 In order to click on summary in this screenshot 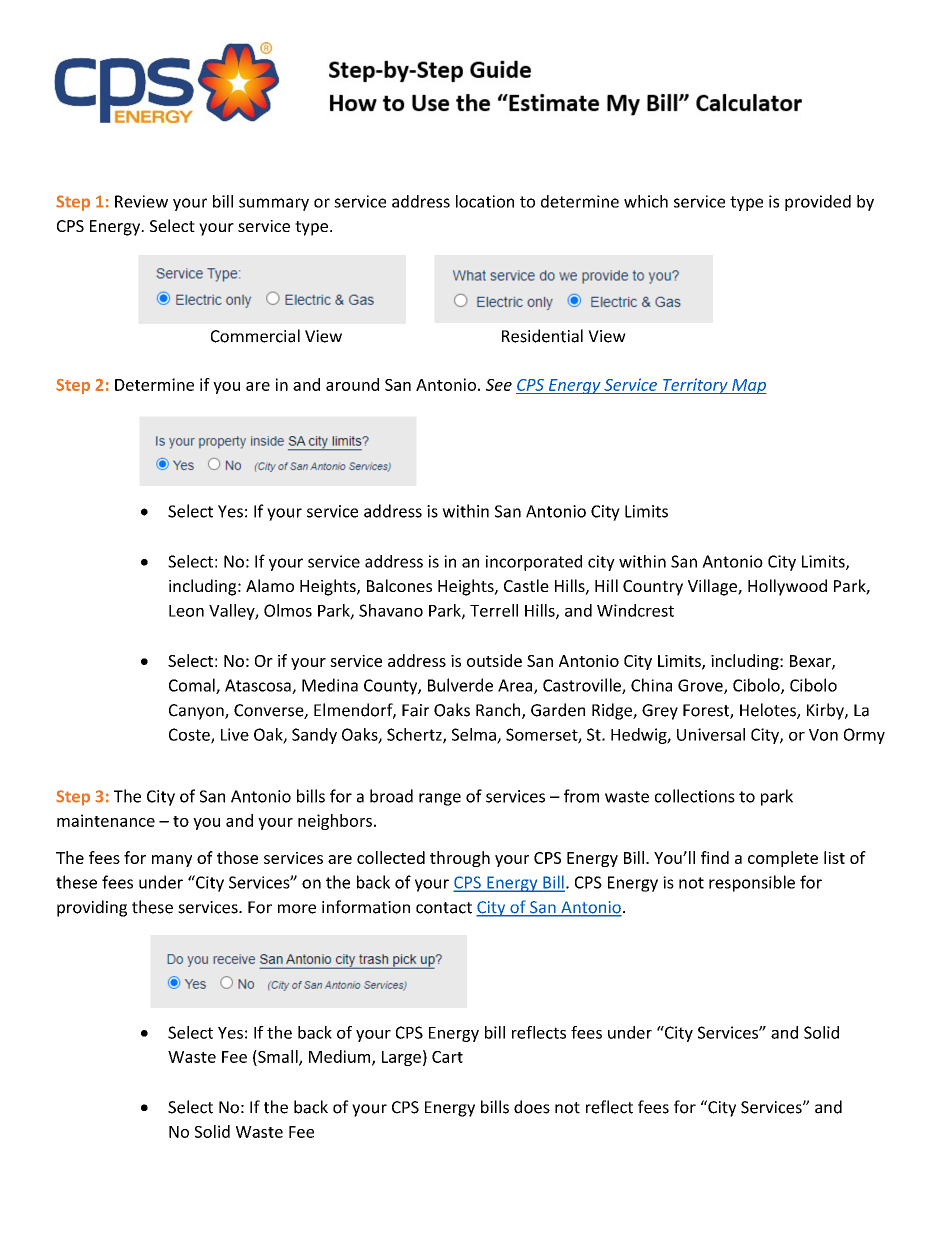, I will do `click(274, 204)`.
